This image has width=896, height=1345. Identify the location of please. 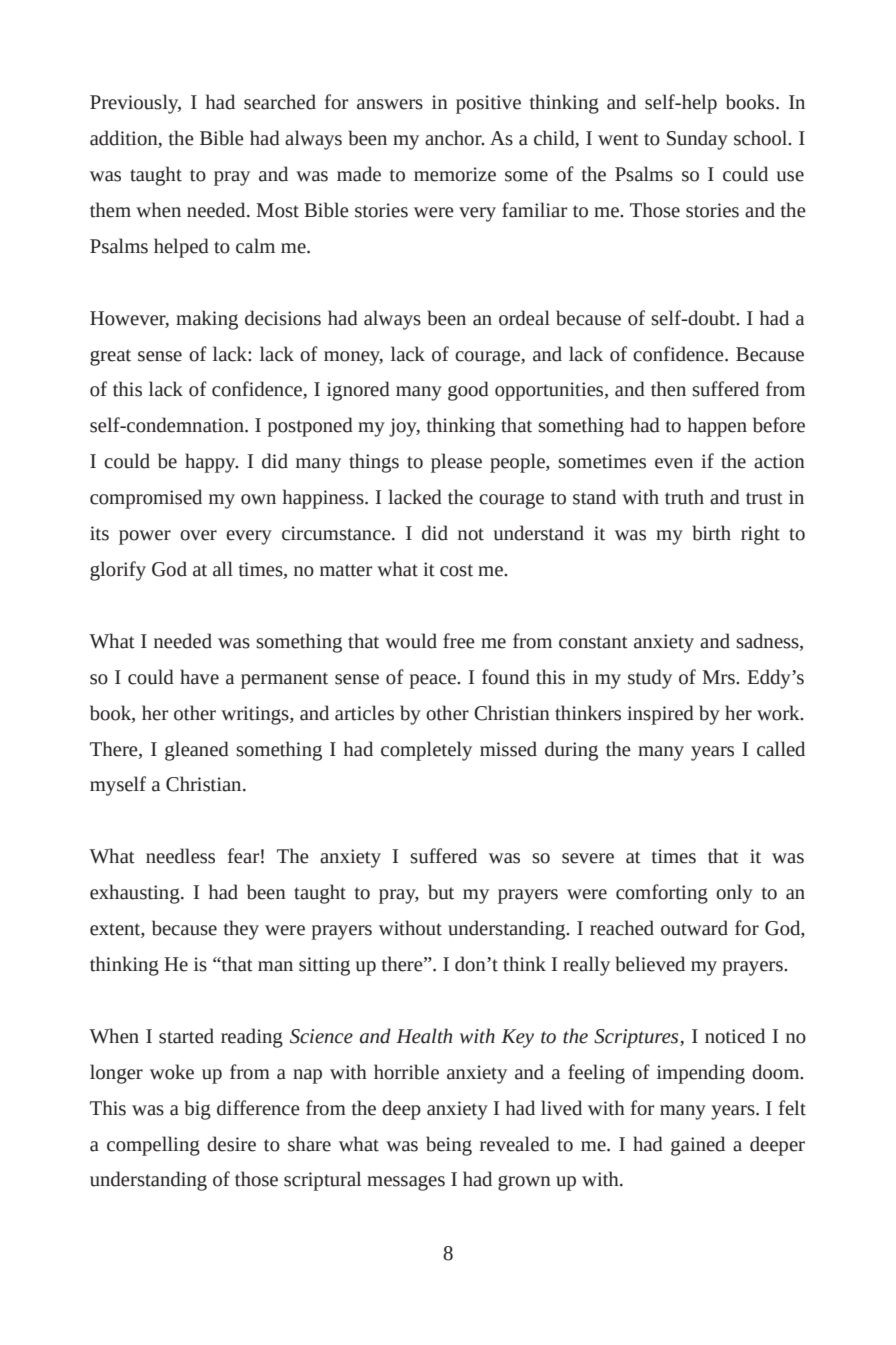
(456, 463).
